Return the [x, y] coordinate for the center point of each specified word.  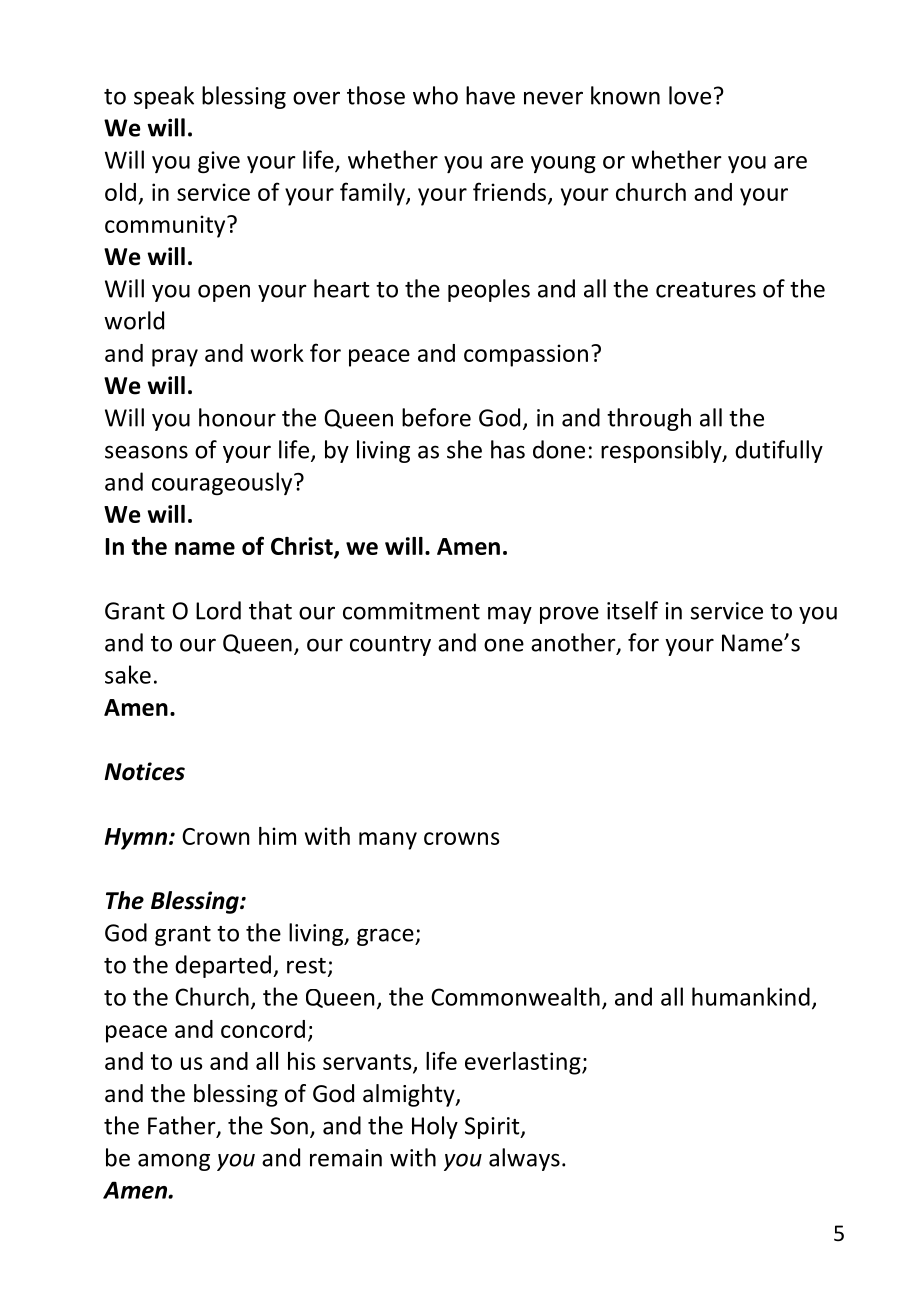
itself [632, 610]
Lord [218, 610]
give [219, 162]
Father [183, 1126]
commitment [411, 611]
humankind [751, 996]
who [435, 95]
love [690, 95]
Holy [435, 1127]
